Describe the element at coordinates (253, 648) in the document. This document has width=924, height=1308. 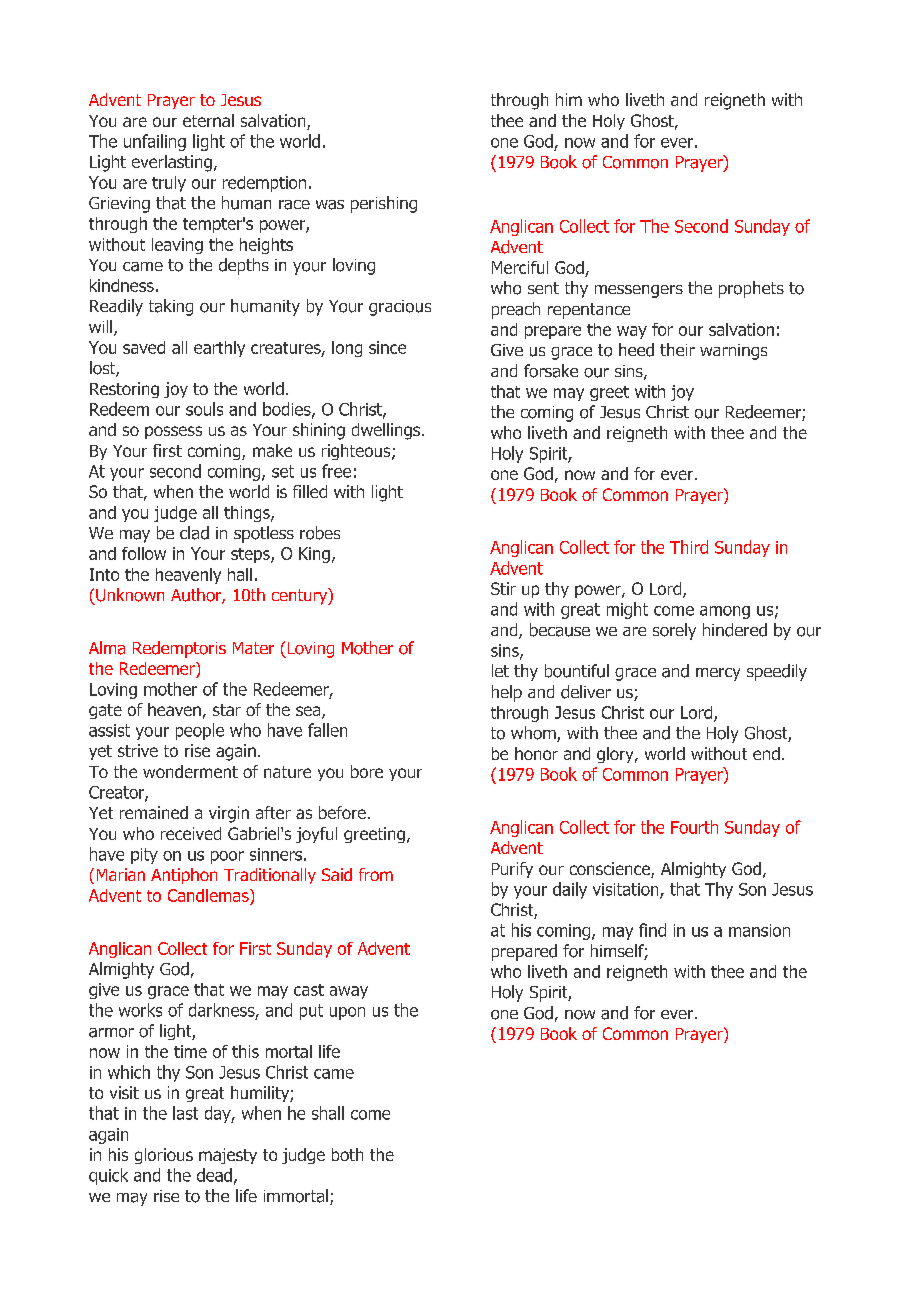
I see `Mater` at that location.
